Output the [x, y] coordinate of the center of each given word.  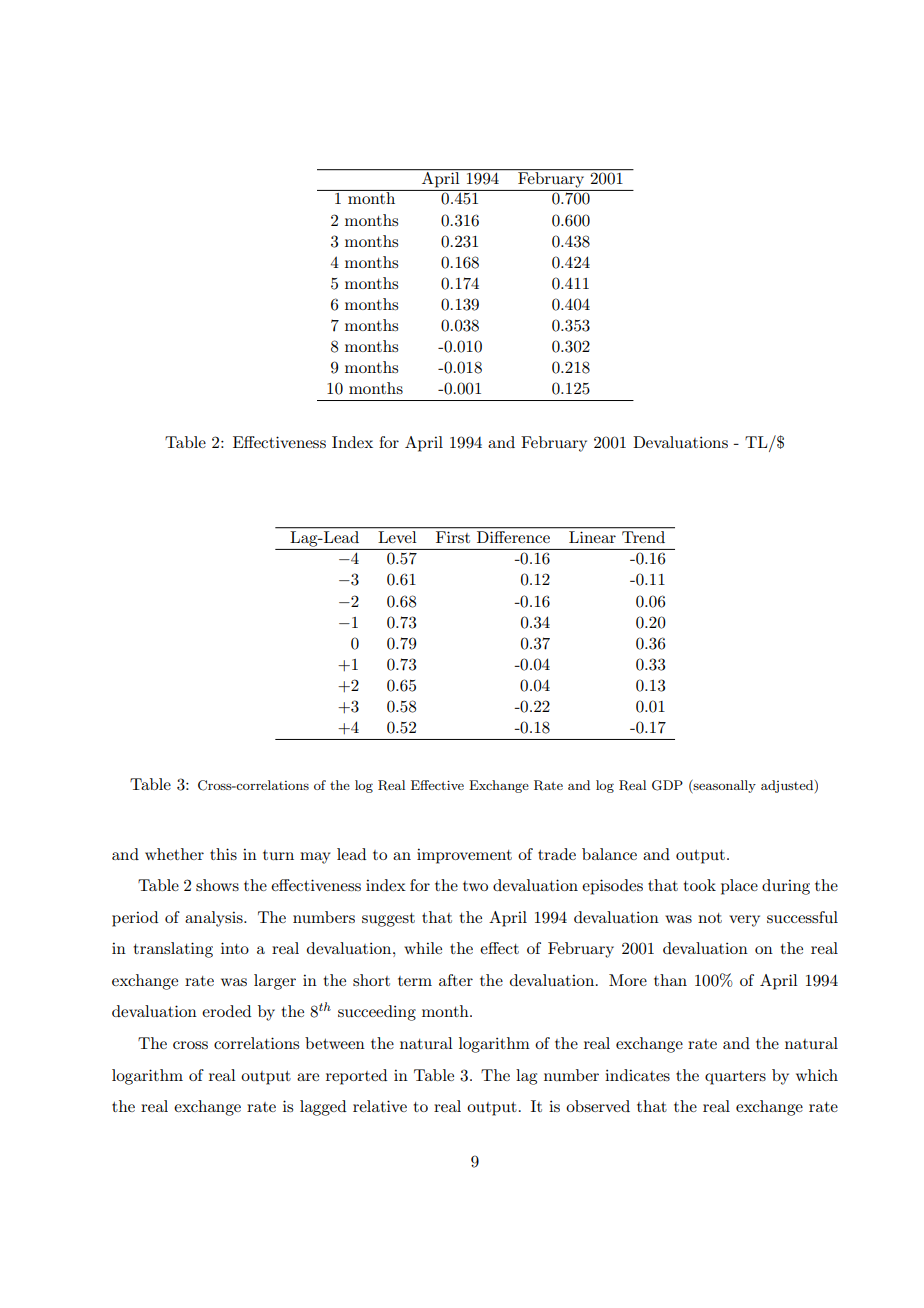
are [308, 1077]
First [453, 537]
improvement [464, 856]
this [223, 854]
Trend [643, 537]
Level [397, 537]
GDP [667, 785]
